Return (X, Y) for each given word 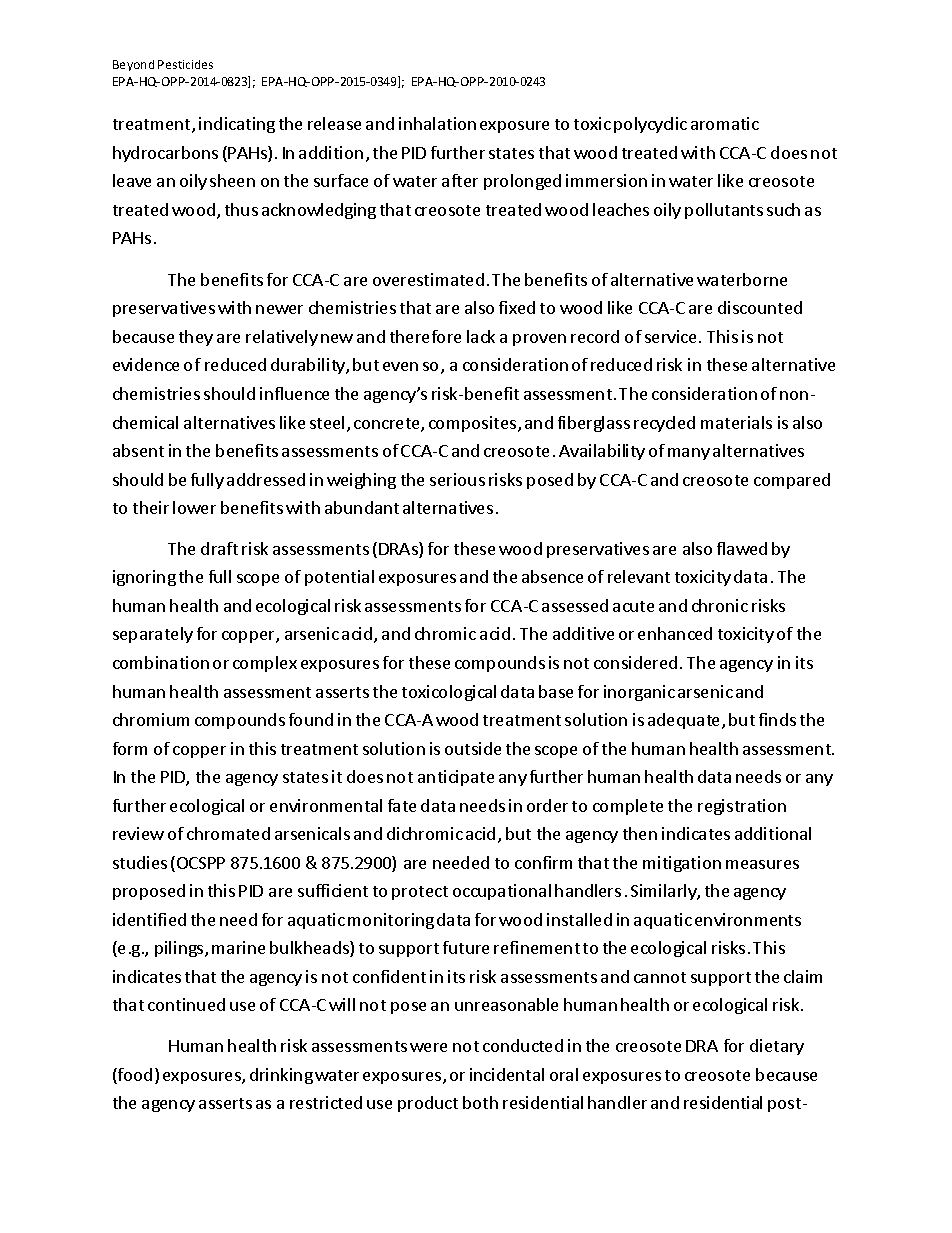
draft (219, 548)
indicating (237, 125)
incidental (507, 1074)
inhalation (437, 123)
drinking (281, 1076)
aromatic (725, 123)
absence (552, 576)
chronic (720, 605)
